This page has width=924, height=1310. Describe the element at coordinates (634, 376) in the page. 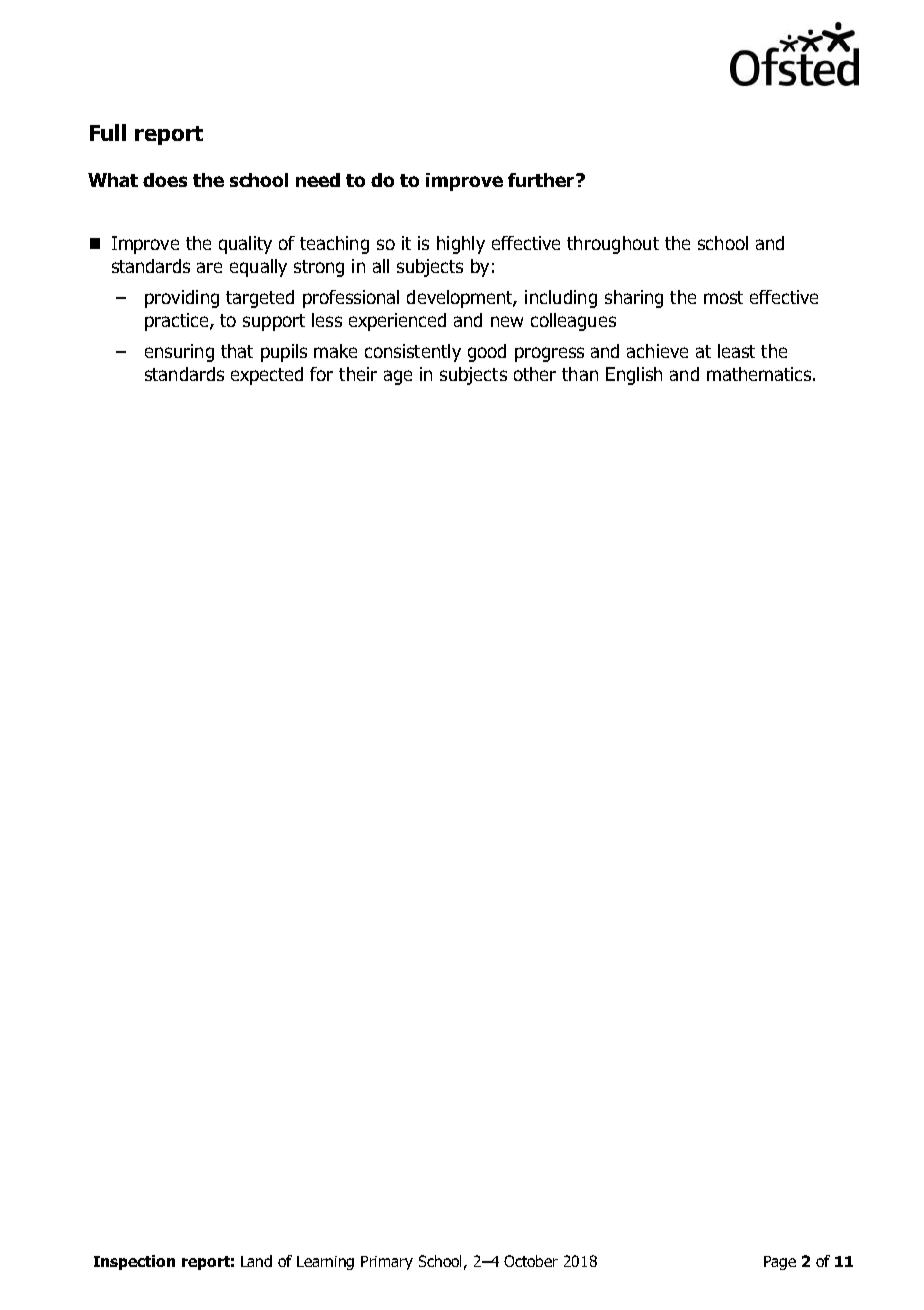

I see `English` at that location.
